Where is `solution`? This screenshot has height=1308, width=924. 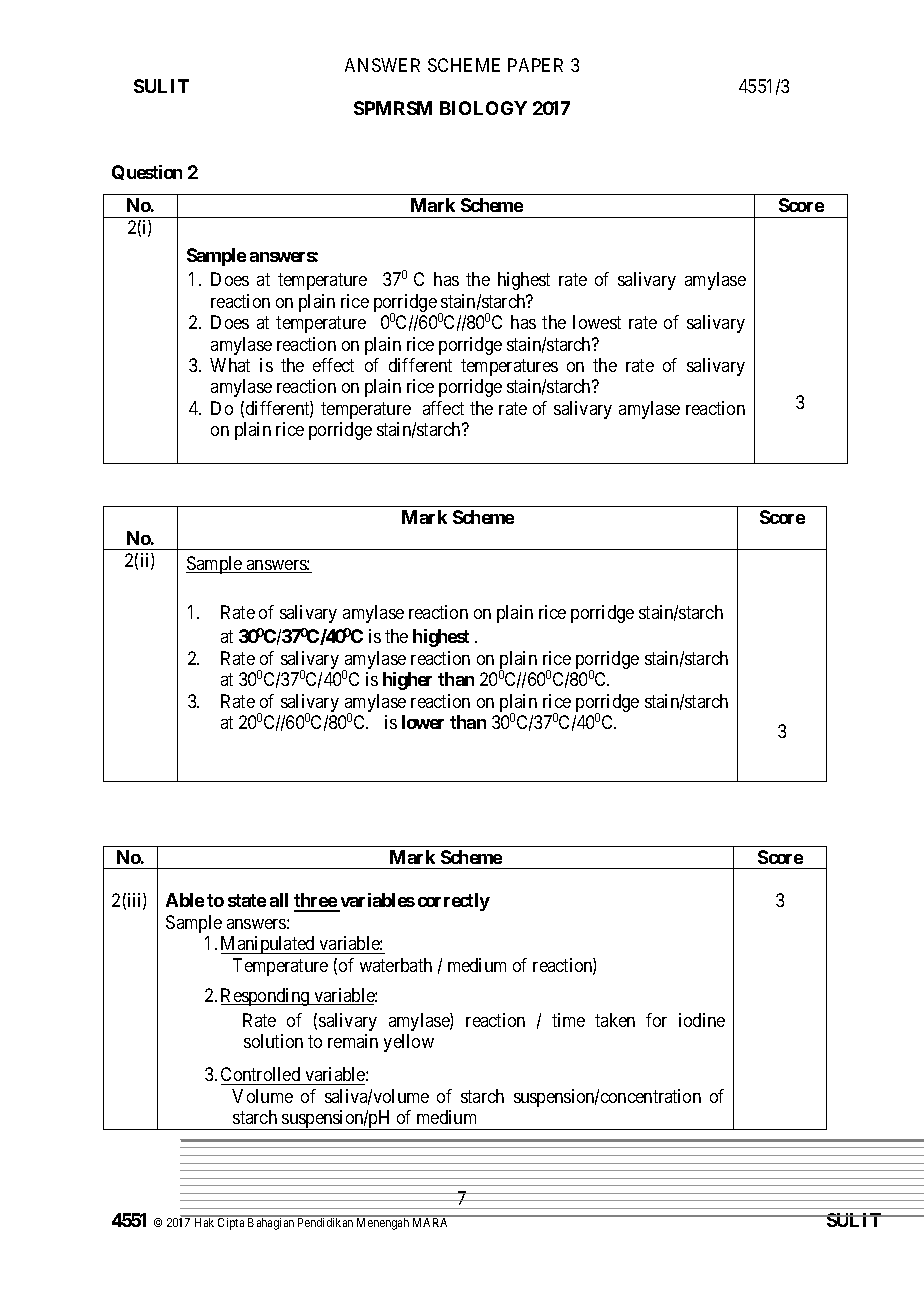 solution is located at coordinates (273, 1041).
